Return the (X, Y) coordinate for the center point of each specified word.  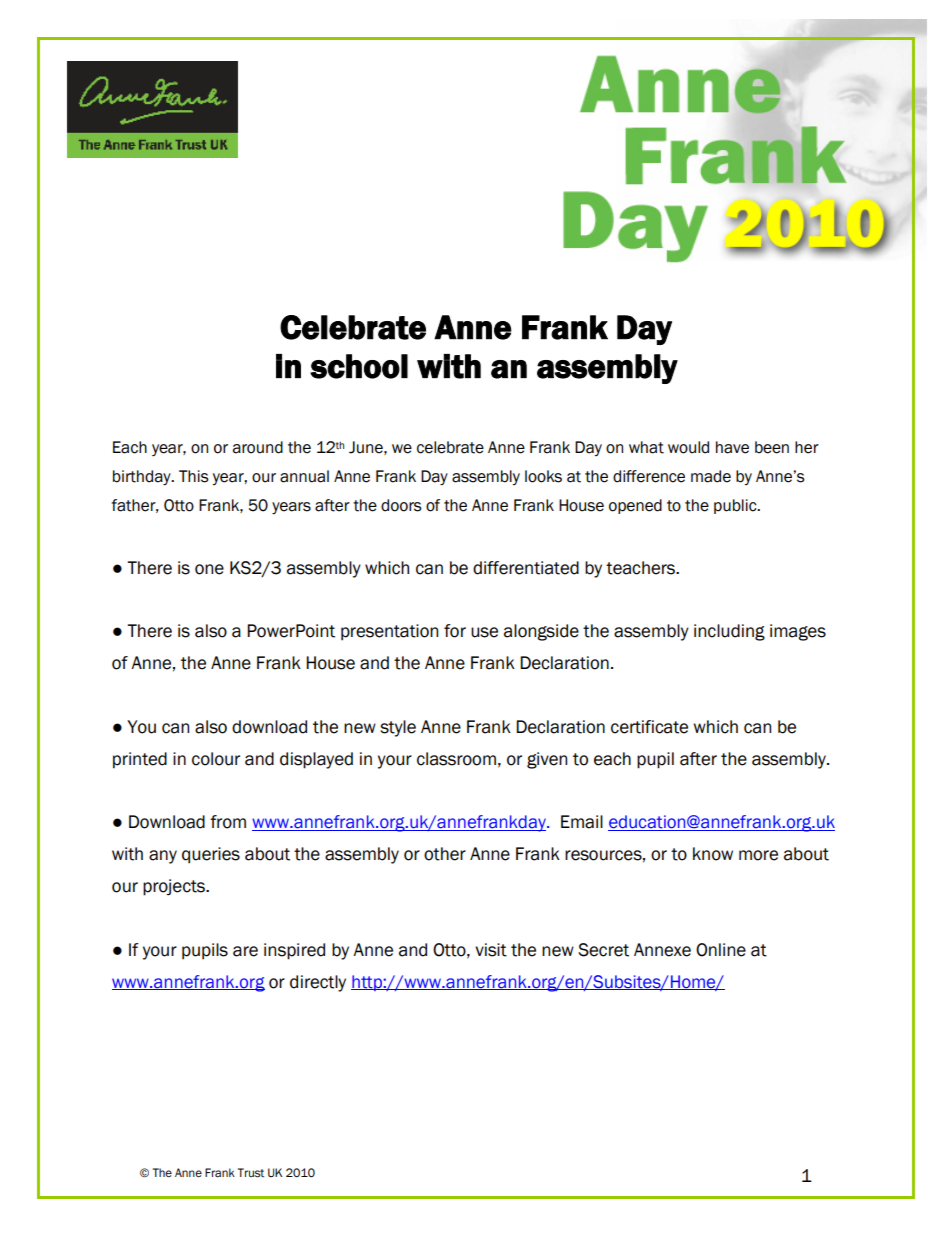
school (359, 366)
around (258, 447)
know (713, 854)
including (729, 632)
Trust (251, 1173)
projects (175, 887)
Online (721, 950)
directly (318, 983)
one (209, 569)
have (732, 447)
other (445, 854)
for (455, 631)
